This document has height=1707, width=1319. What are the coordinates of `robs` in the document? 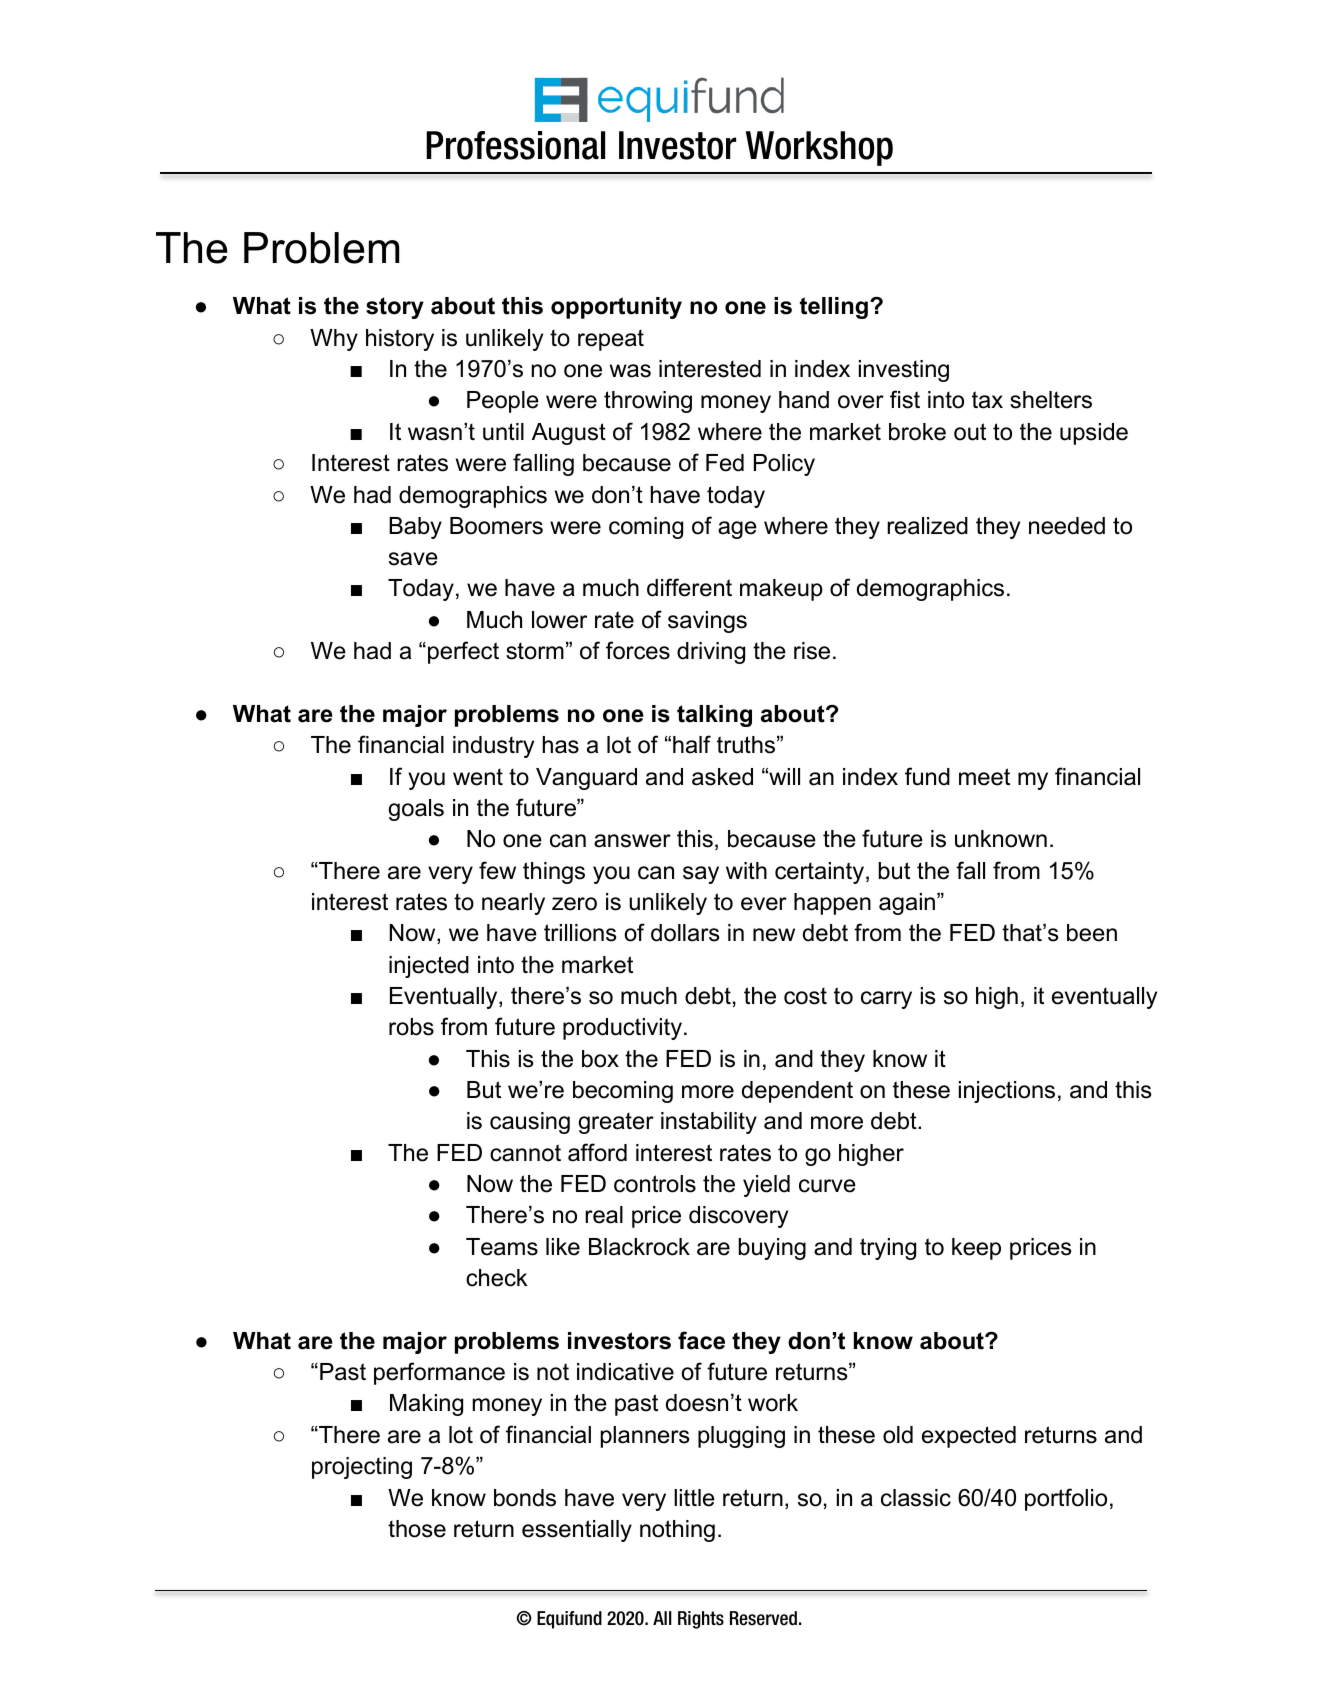 It's located at (411, 1027).
